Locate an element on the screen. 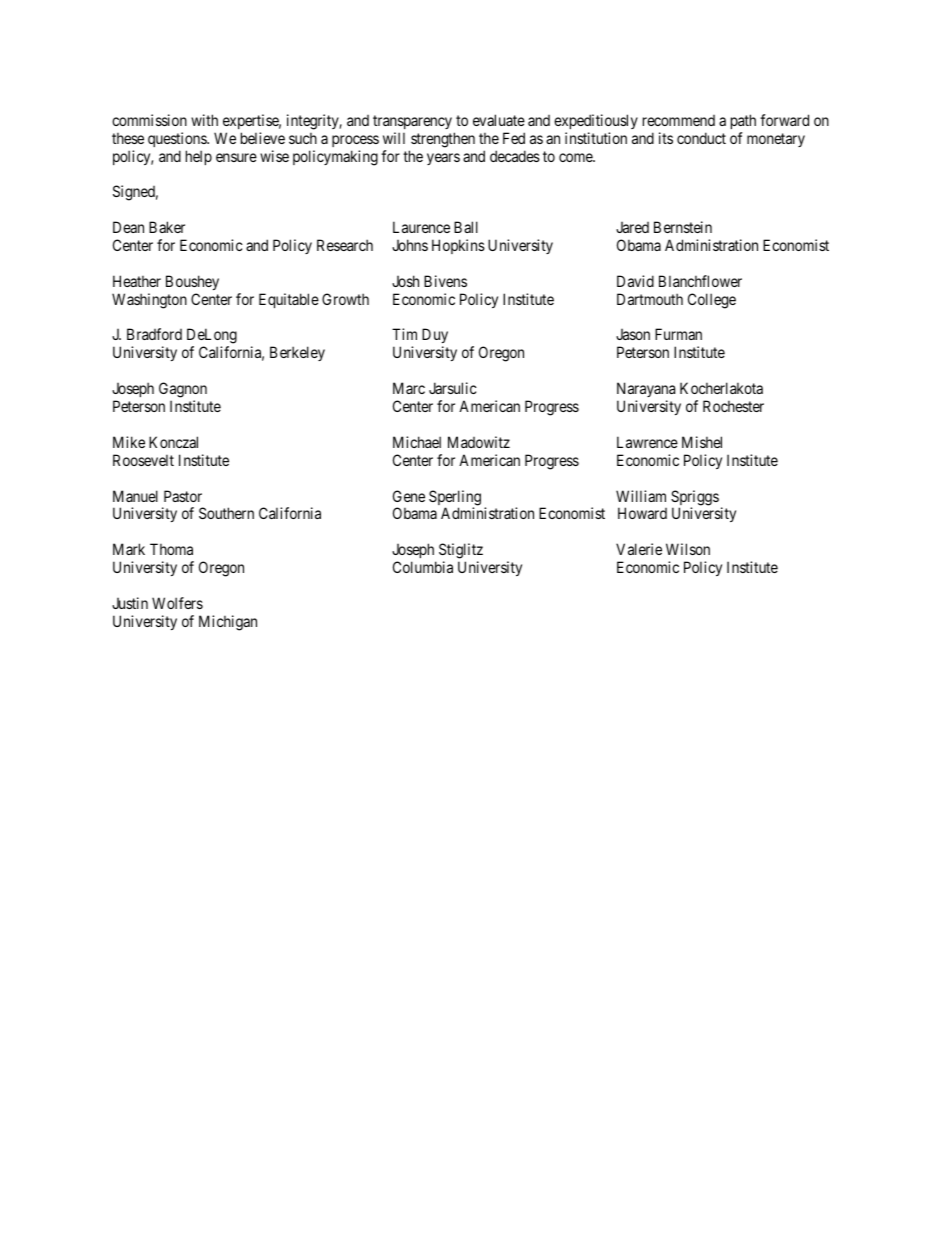  Pastor is located at coordinates (183, 496).
